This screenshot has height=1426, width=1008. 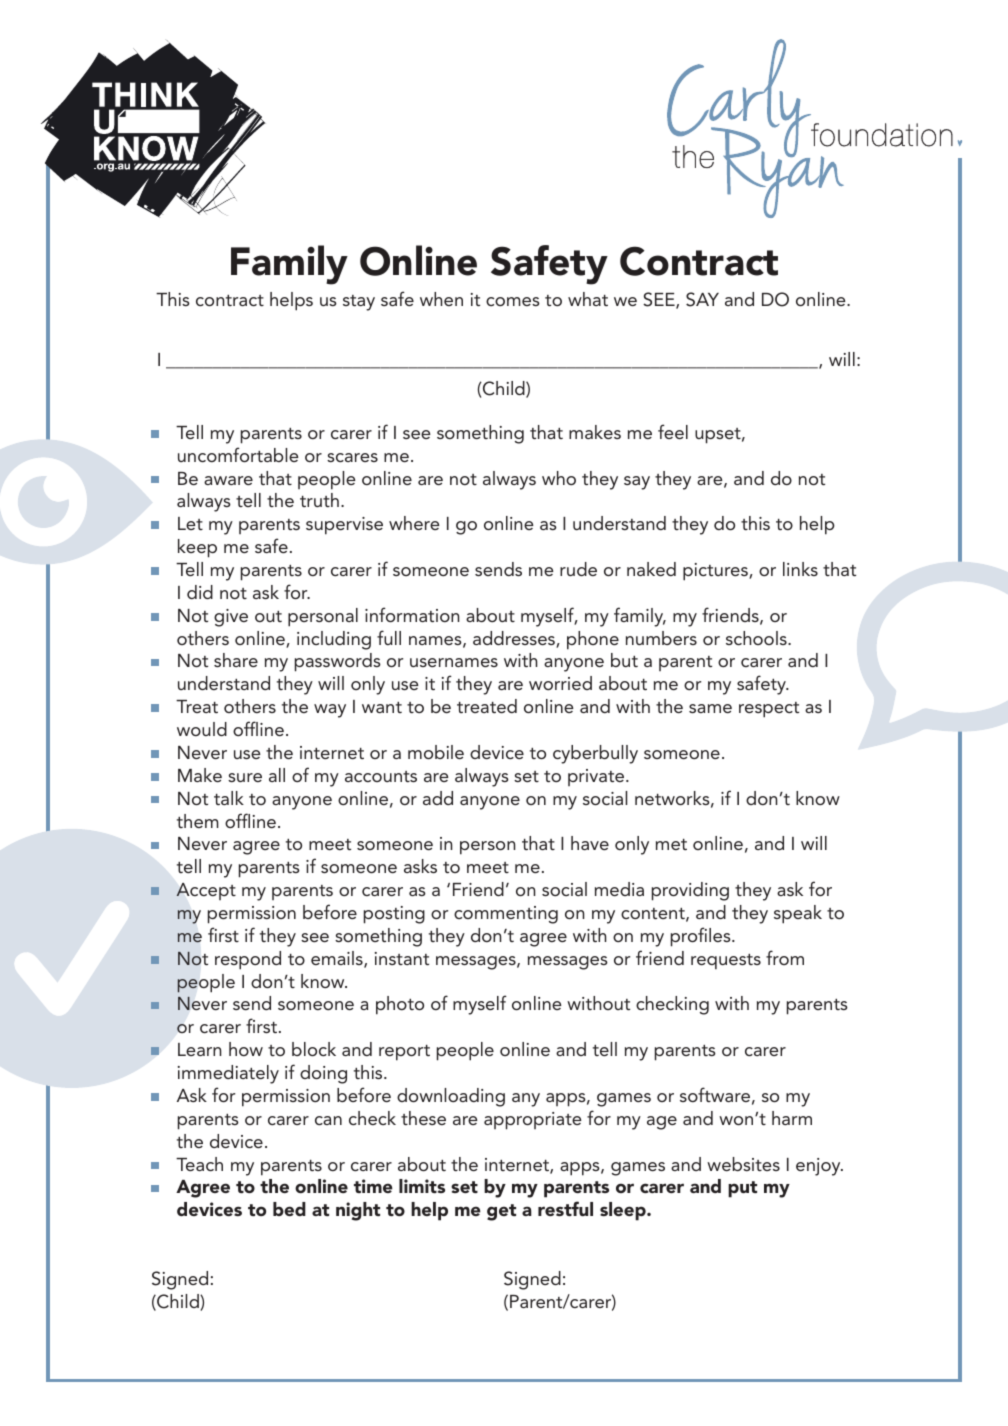 What do you see at coordinates (228, 480) in the screenshot?
I see `aware` at bounding box center [228, 480].
